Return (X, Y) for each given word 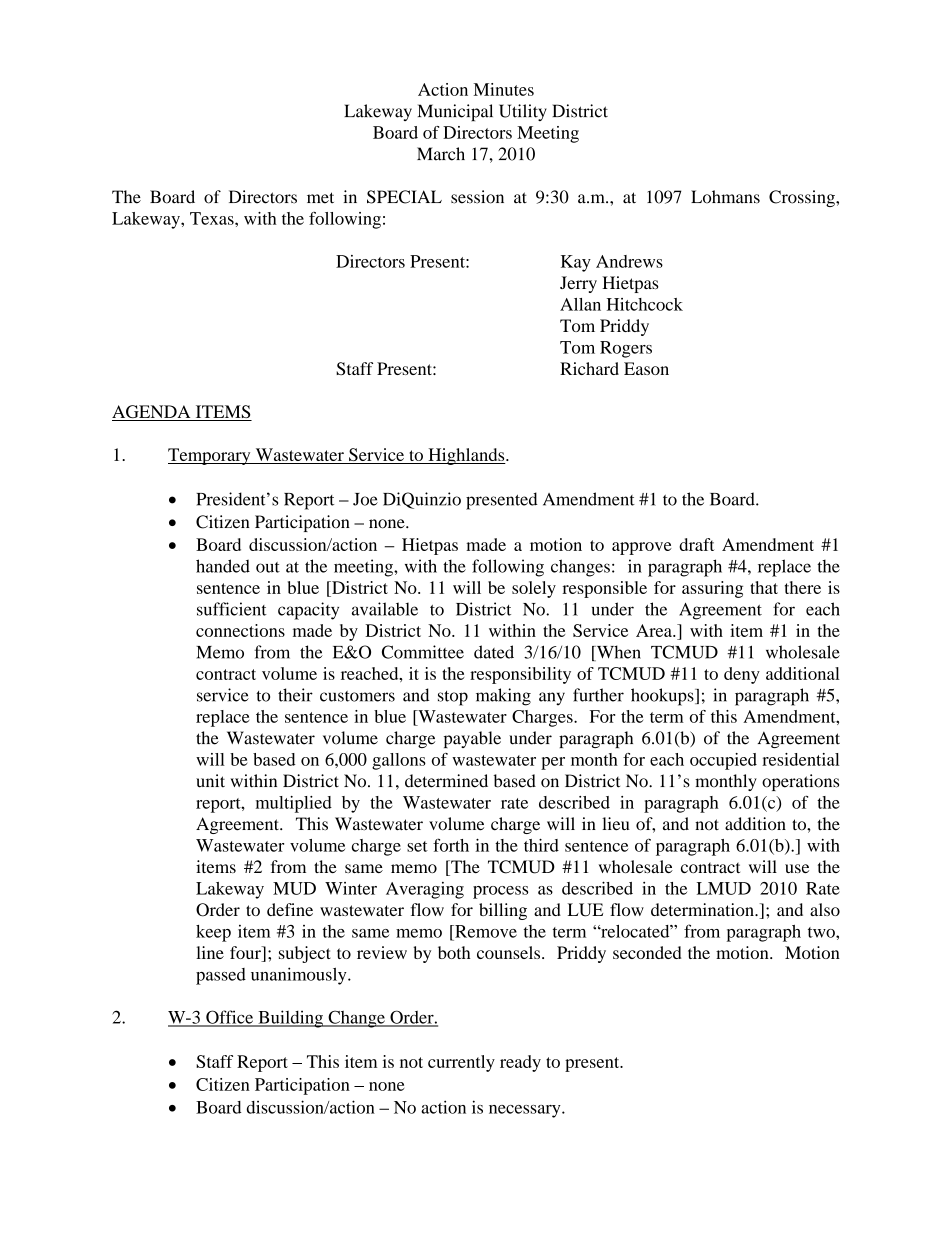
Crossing (803, 198)
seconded (647, 952)
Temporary (210, 456)
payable (472, 739)
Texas (213, 218)
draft (697, 544)
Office (230, 1018)
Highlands (466, 456)
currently (461, 1063)
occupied (723, 761)
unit (210, 781)
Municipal (455, 112)
